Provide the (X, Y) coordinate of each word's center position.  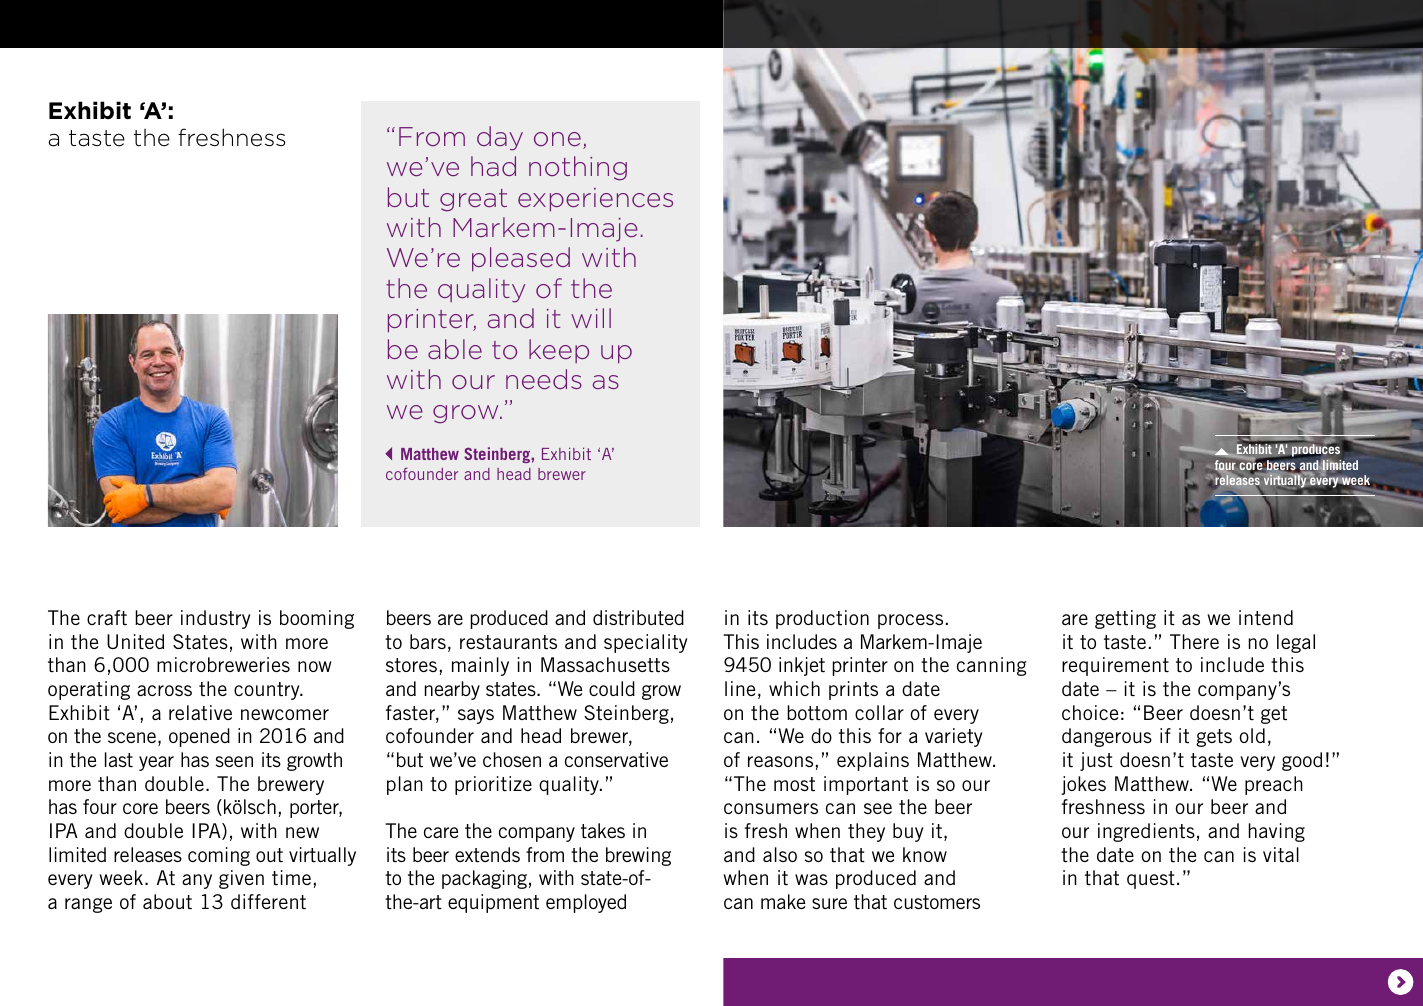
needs (544, 379)
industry (215, 619)
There (1194, 641)
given (241, 879)
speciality (645, 643)
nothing (578, 168)
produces (1315, 451)
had (493, 166)
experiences (595, 199)
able (455, 349)
